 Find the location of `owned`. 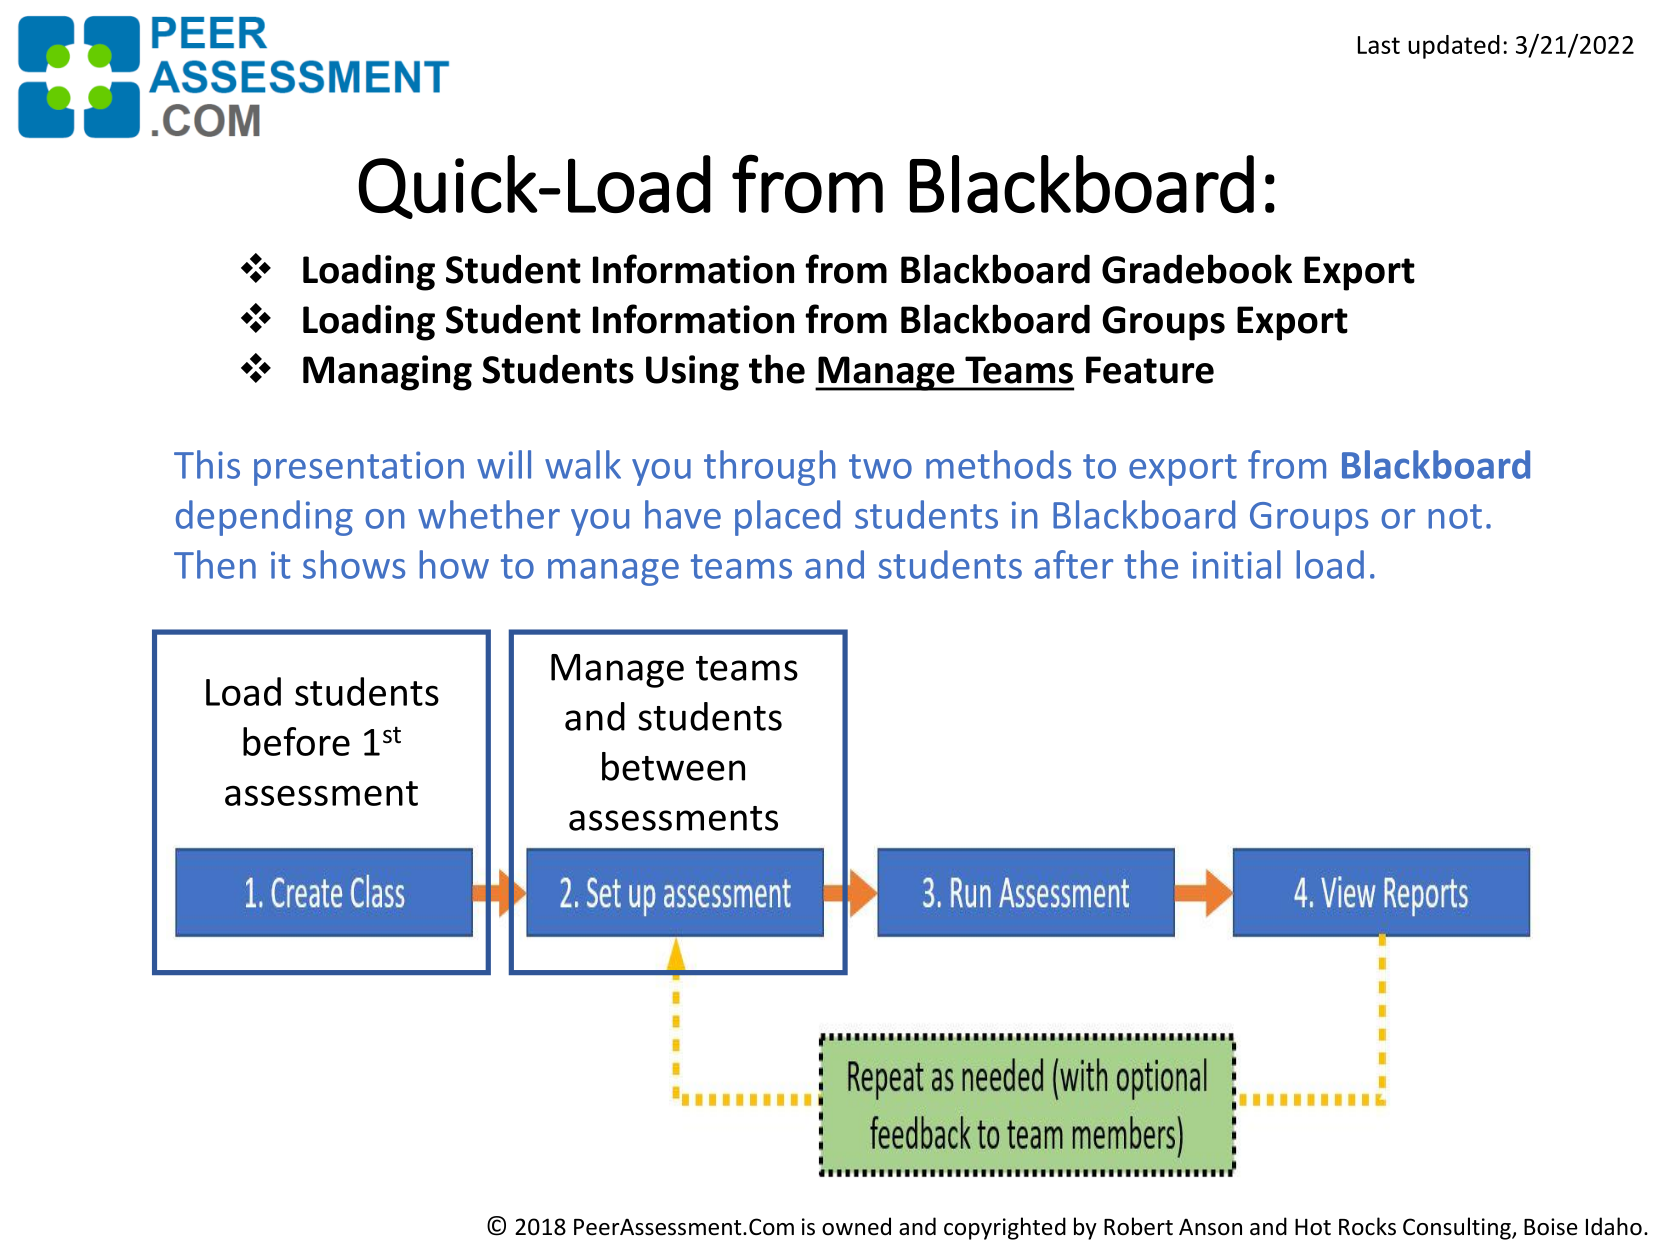

owned is located at coordinates (856, 1226).
